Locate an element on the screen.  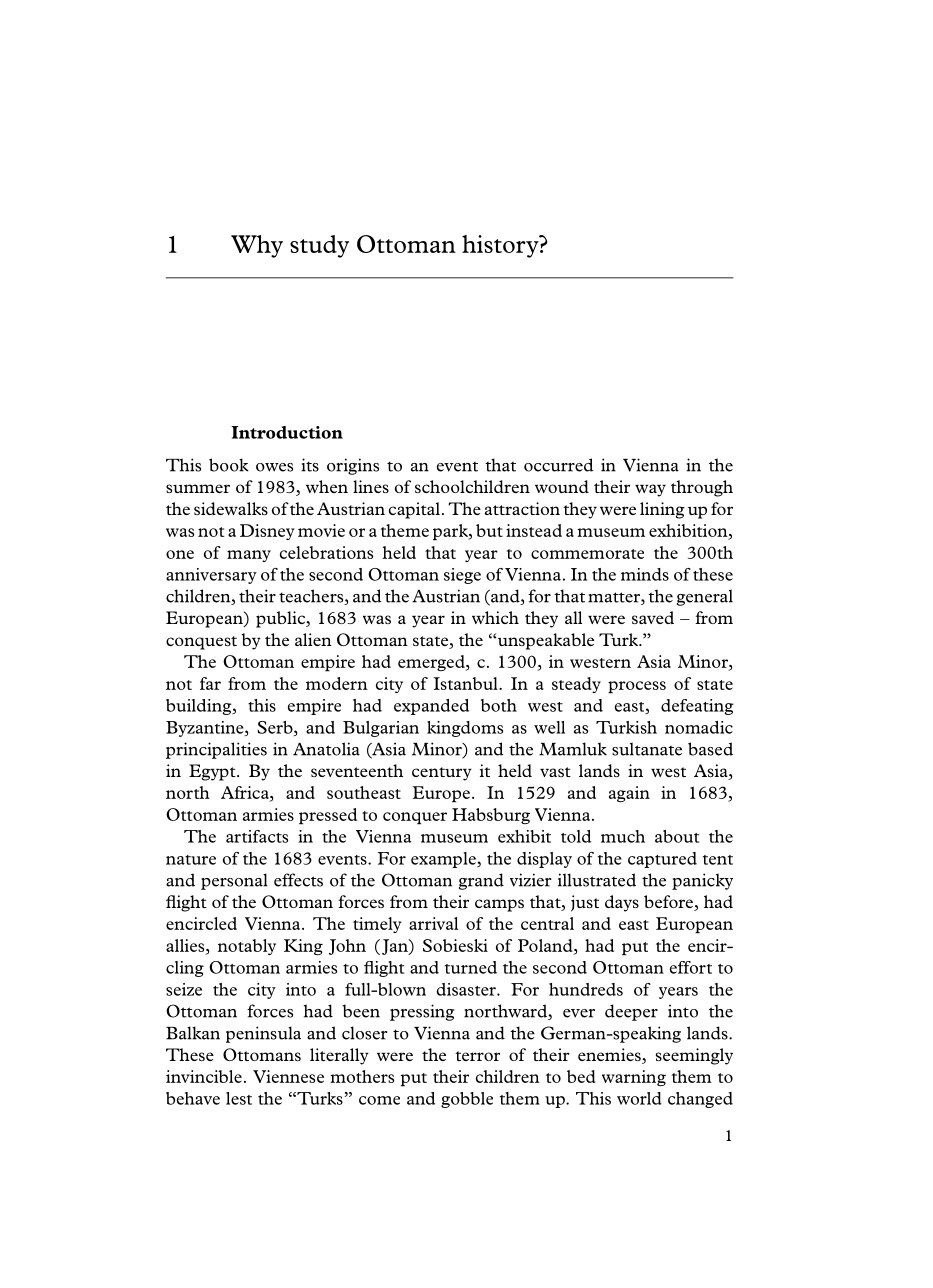
artifacts is located at coordinates (257, 836).
